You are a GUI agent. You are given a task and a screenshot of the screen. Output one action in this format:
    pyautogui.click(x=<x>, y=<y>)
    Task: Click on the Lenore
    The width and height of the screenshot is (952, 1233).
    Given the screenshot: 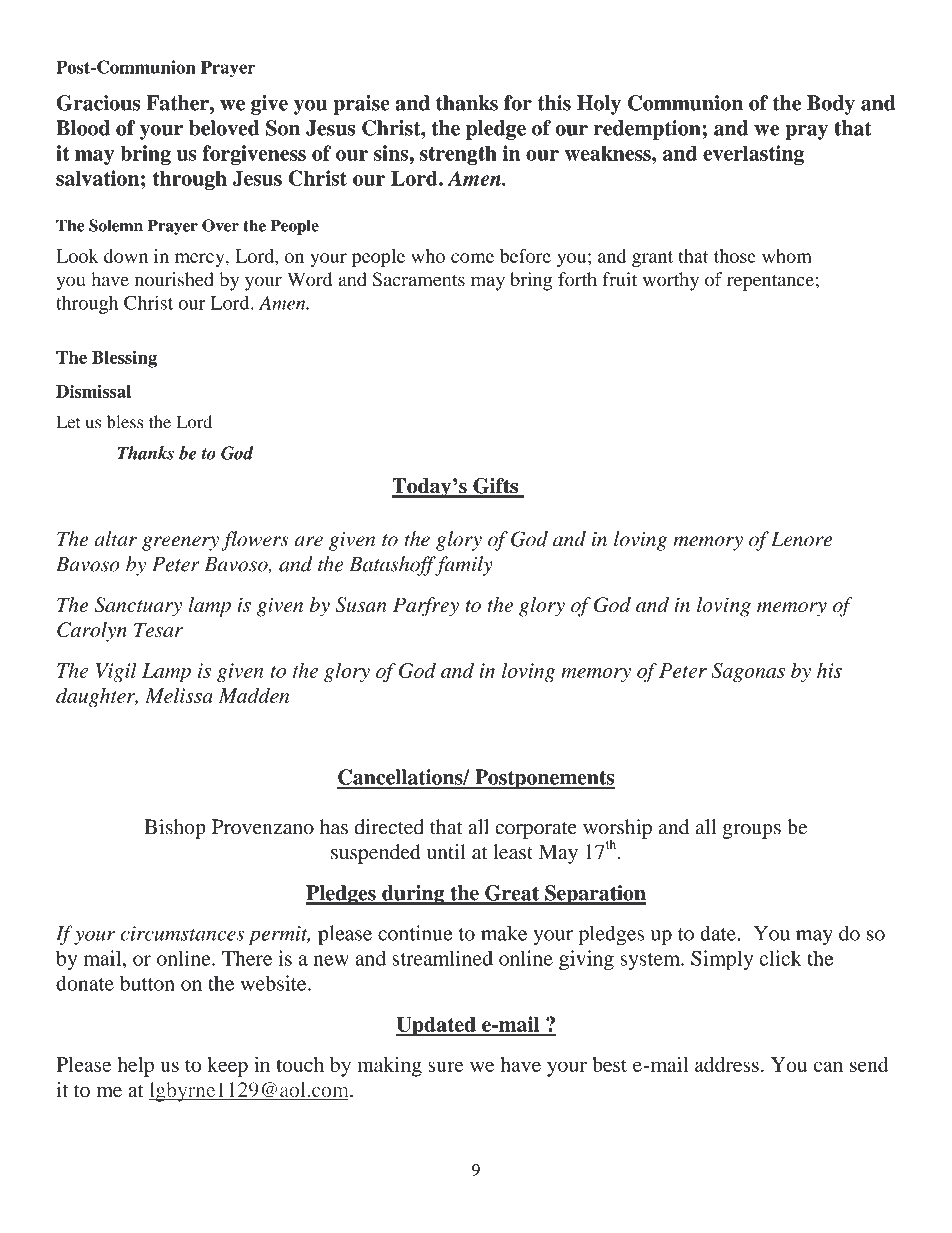 What is the action you would take?
    pyautogui.click(x=801, y=539)
